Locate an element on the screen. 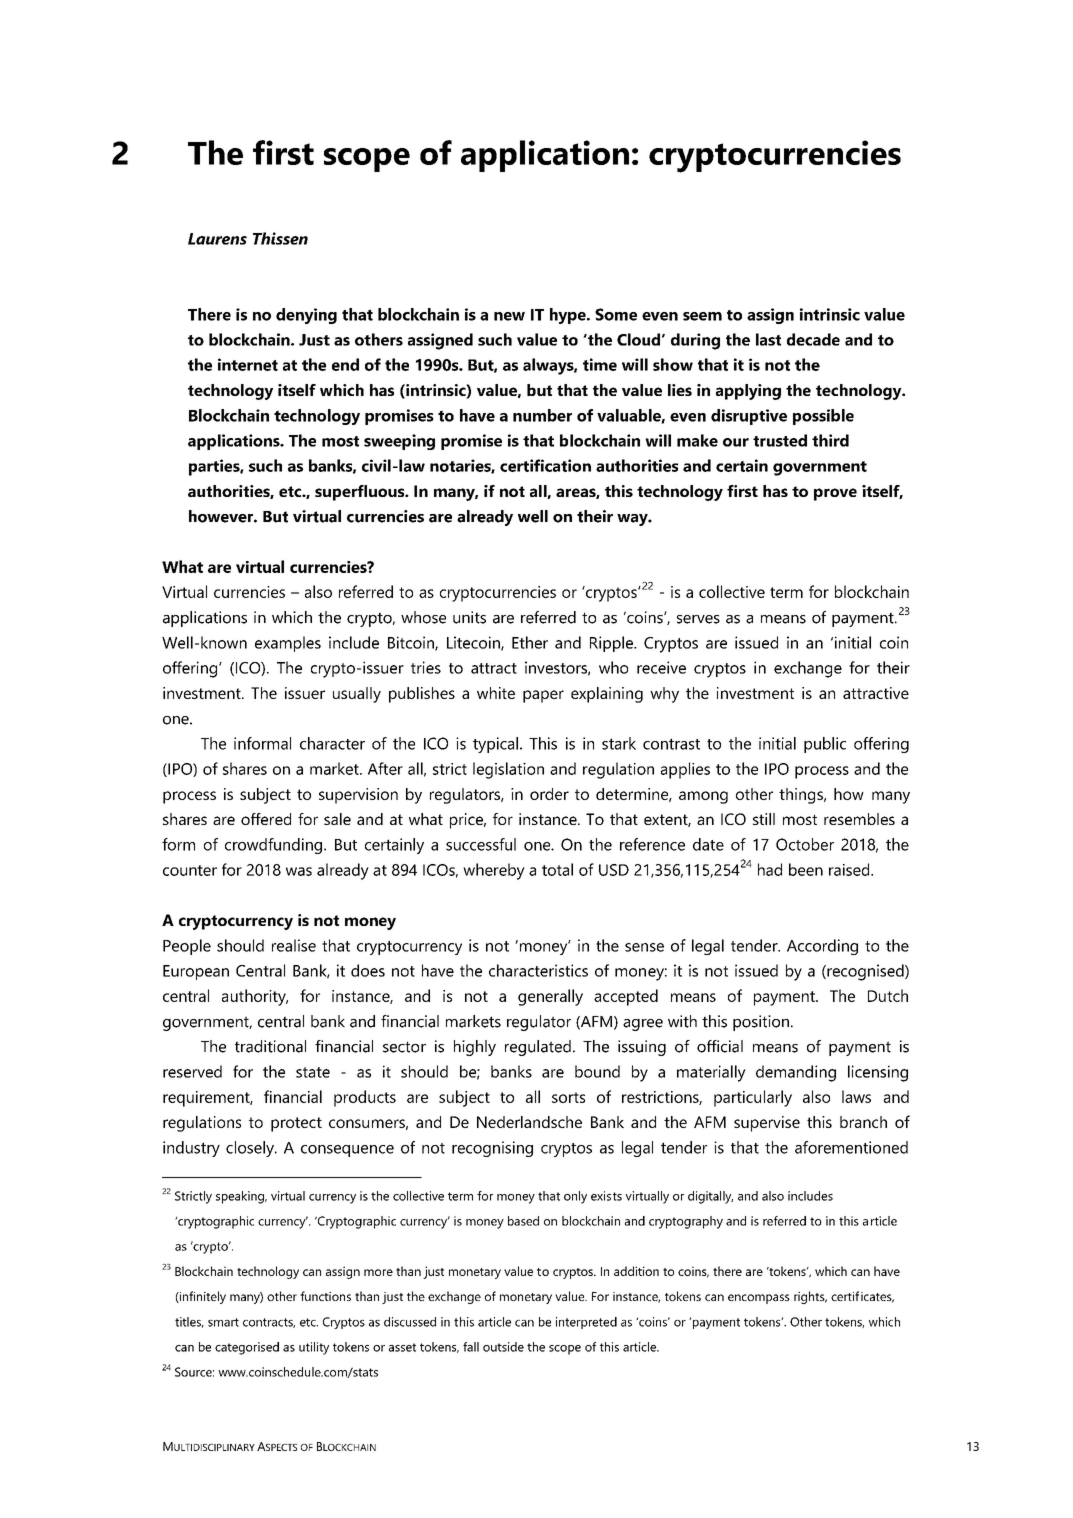 This screenshot has width=1073, height=1518. smart is located at coordinates (223, 1322).
